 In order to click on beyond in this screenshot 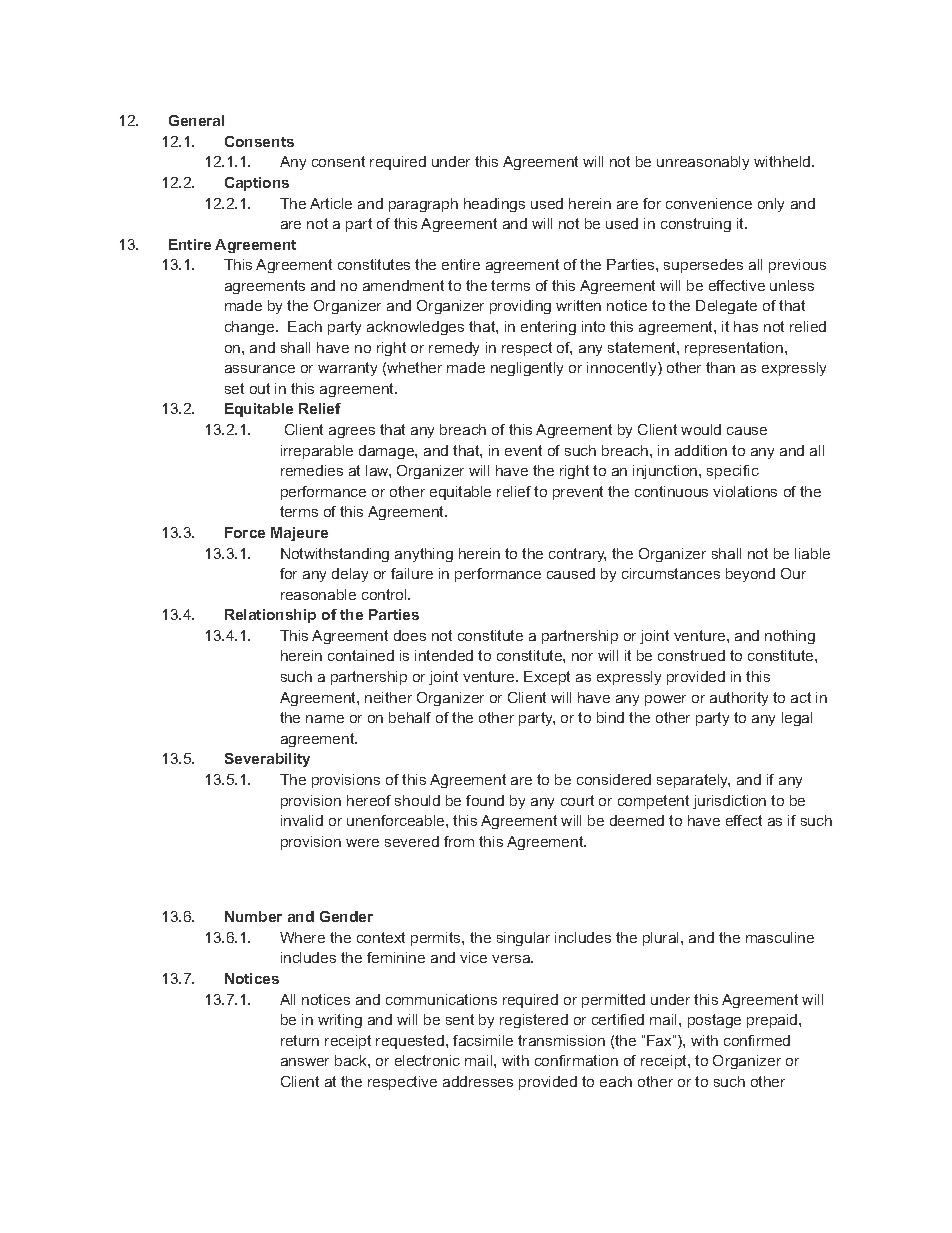, I will do `click(750, 575)`.
